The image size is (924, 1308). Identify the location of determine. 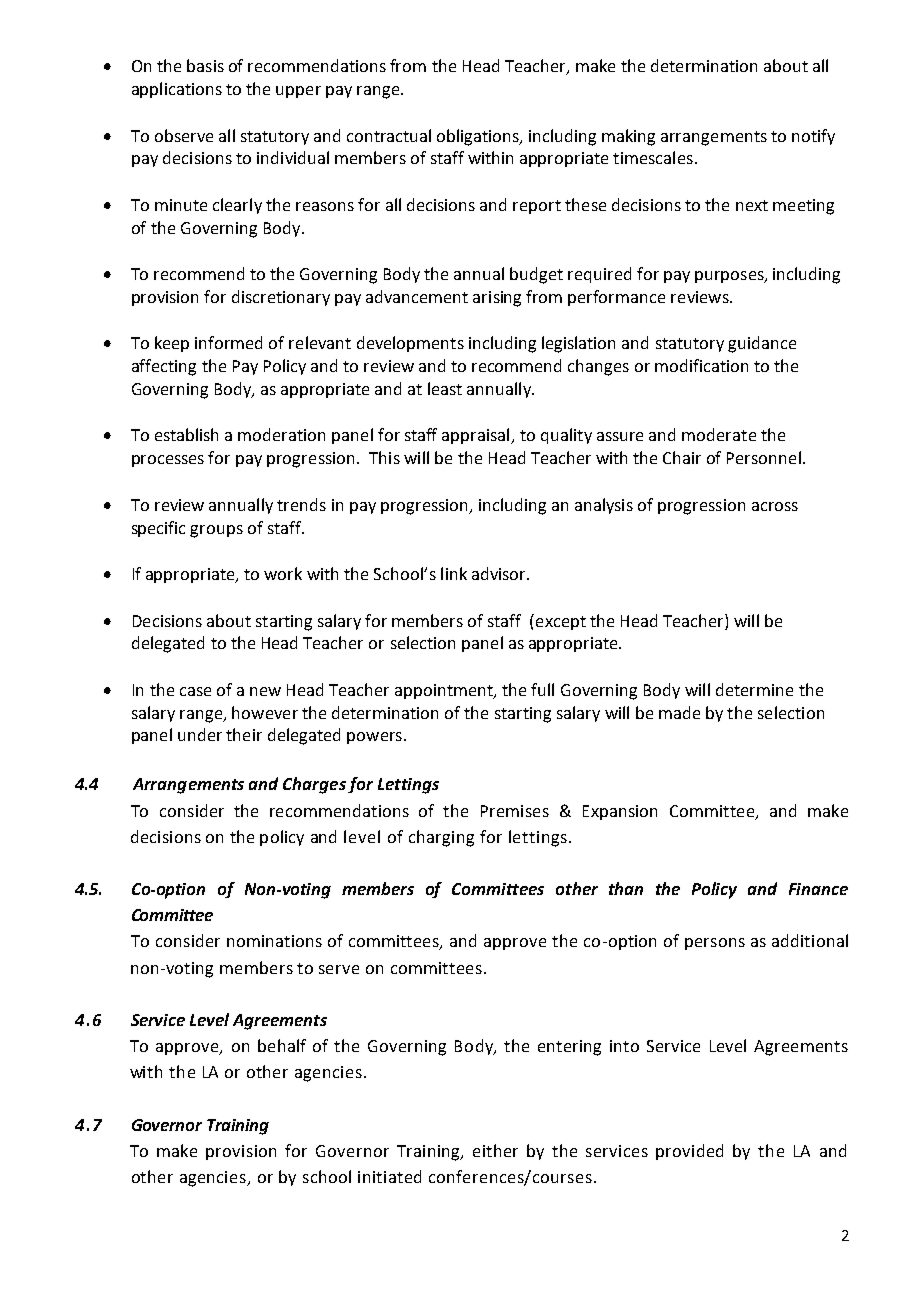
(754, 689).
